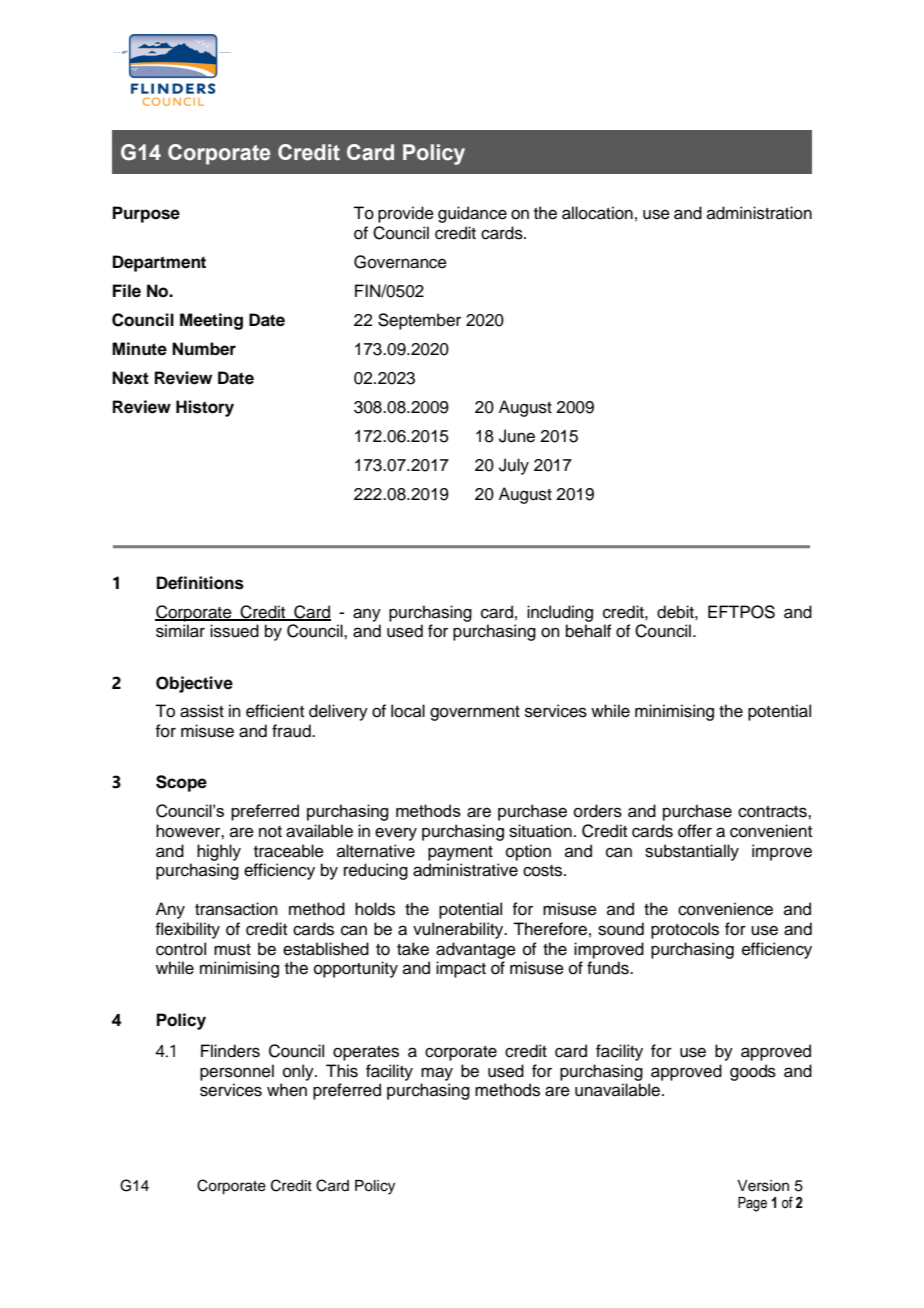 This screenshot has width=924, height=1308. What do you see at coordinates (237, 1072) in the screenshot?
I see `personnel` at bounding box center [237, 1072].
